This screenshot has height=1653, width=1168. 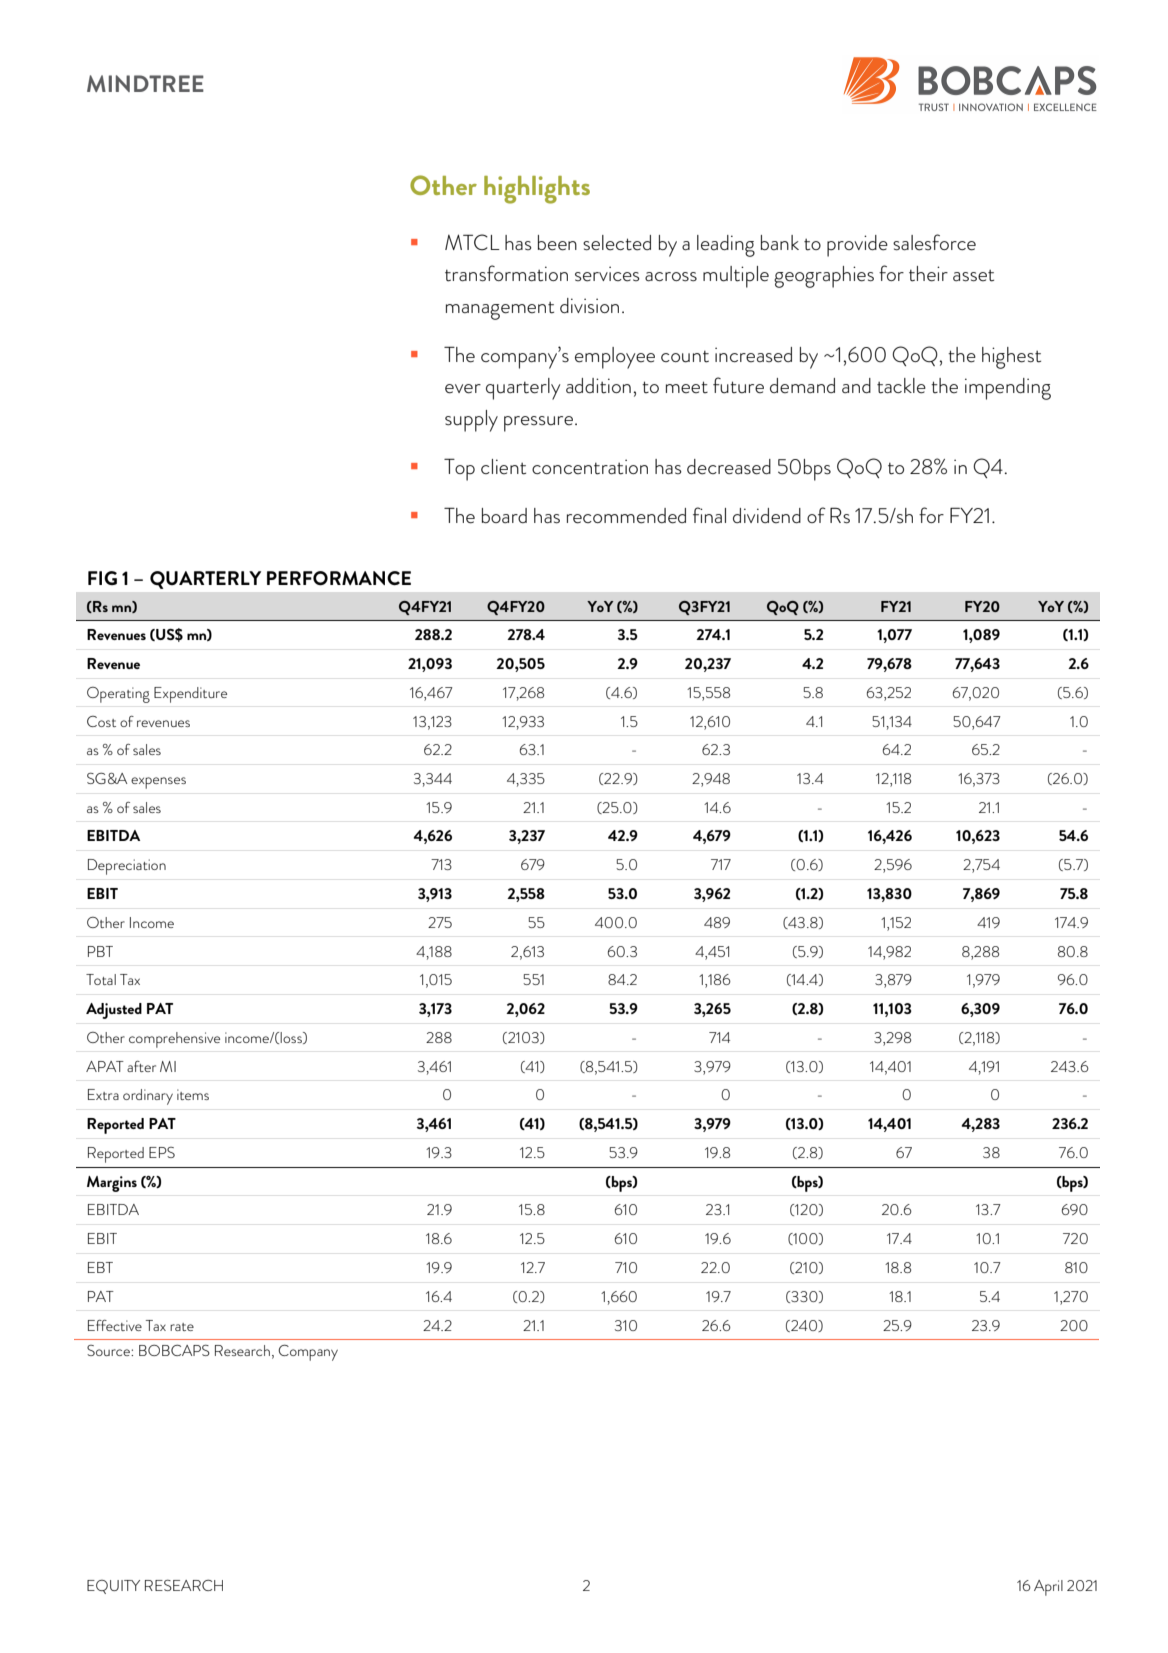 I want to click on EPS, so click(x=162, y=1152).
